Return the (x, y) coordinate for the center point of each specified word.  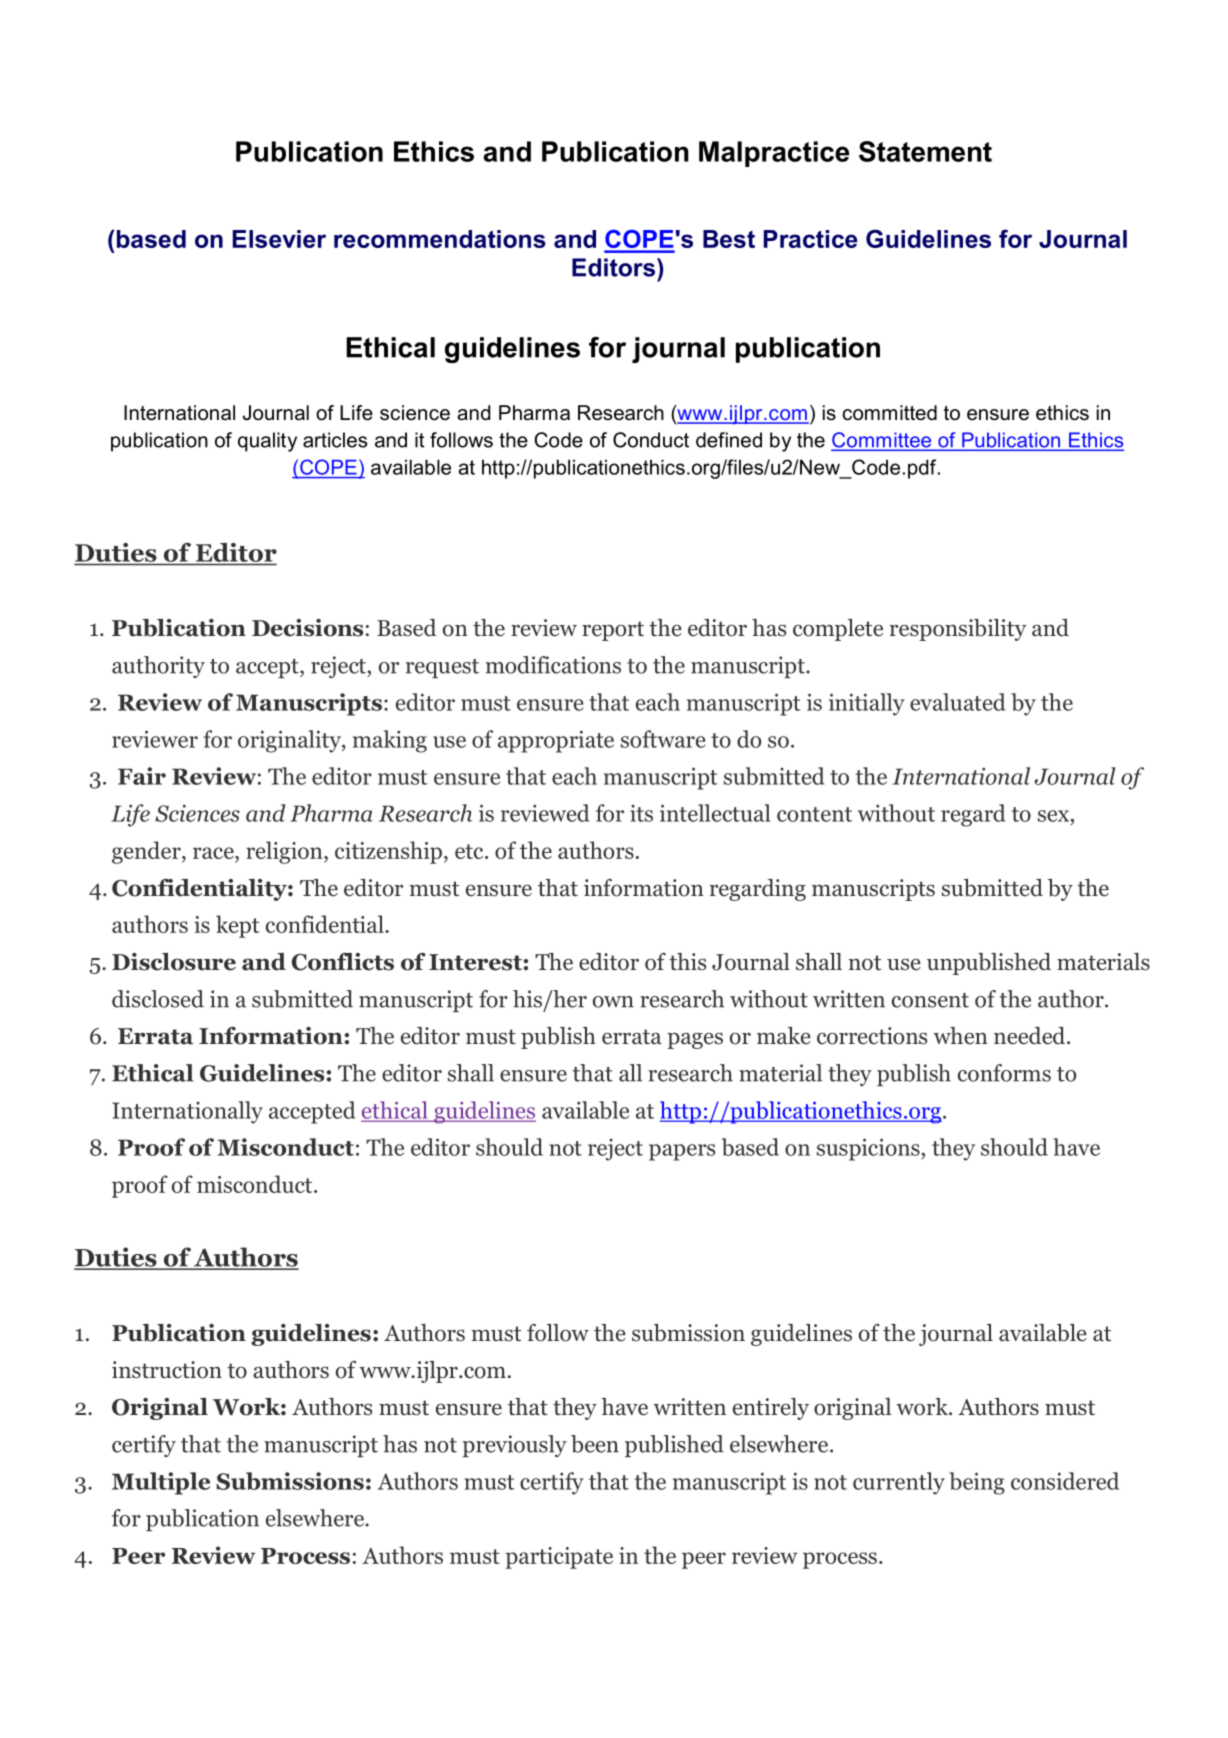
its (641, 813)
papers (682, 1152)
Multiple (161, 1483)
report (613, 631)
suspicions (869, 1149)
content (814, 814)
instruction (167, 1370)
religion (285, 852)
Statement (925, 151)
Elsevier (279, 239)
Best (729, 239)
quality (267, 442)
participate (559, 1558)
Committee (882, 441)
